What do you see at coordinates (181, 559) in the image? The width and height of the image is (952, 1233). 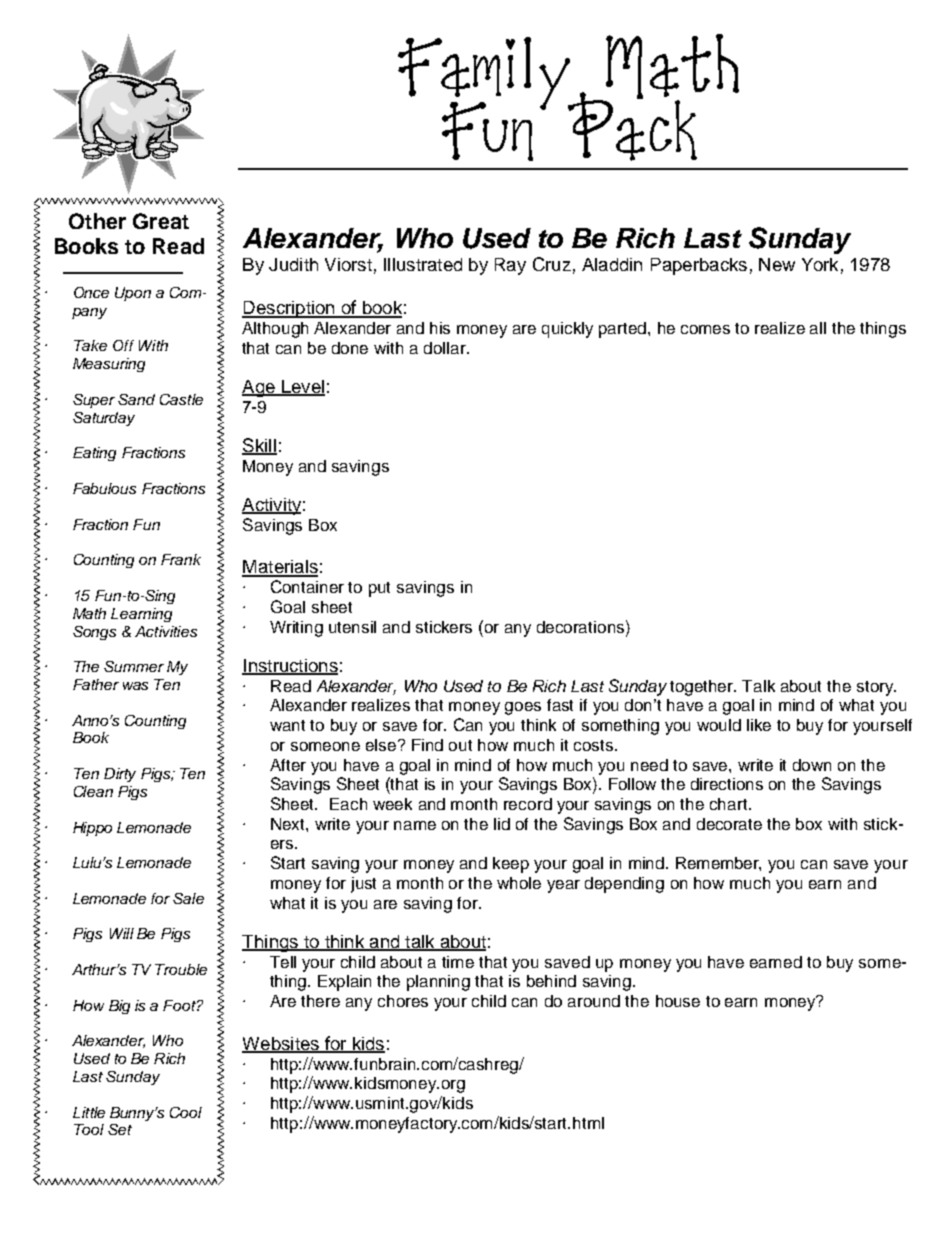 I see `Frank` at bounding box center [181, 559].
